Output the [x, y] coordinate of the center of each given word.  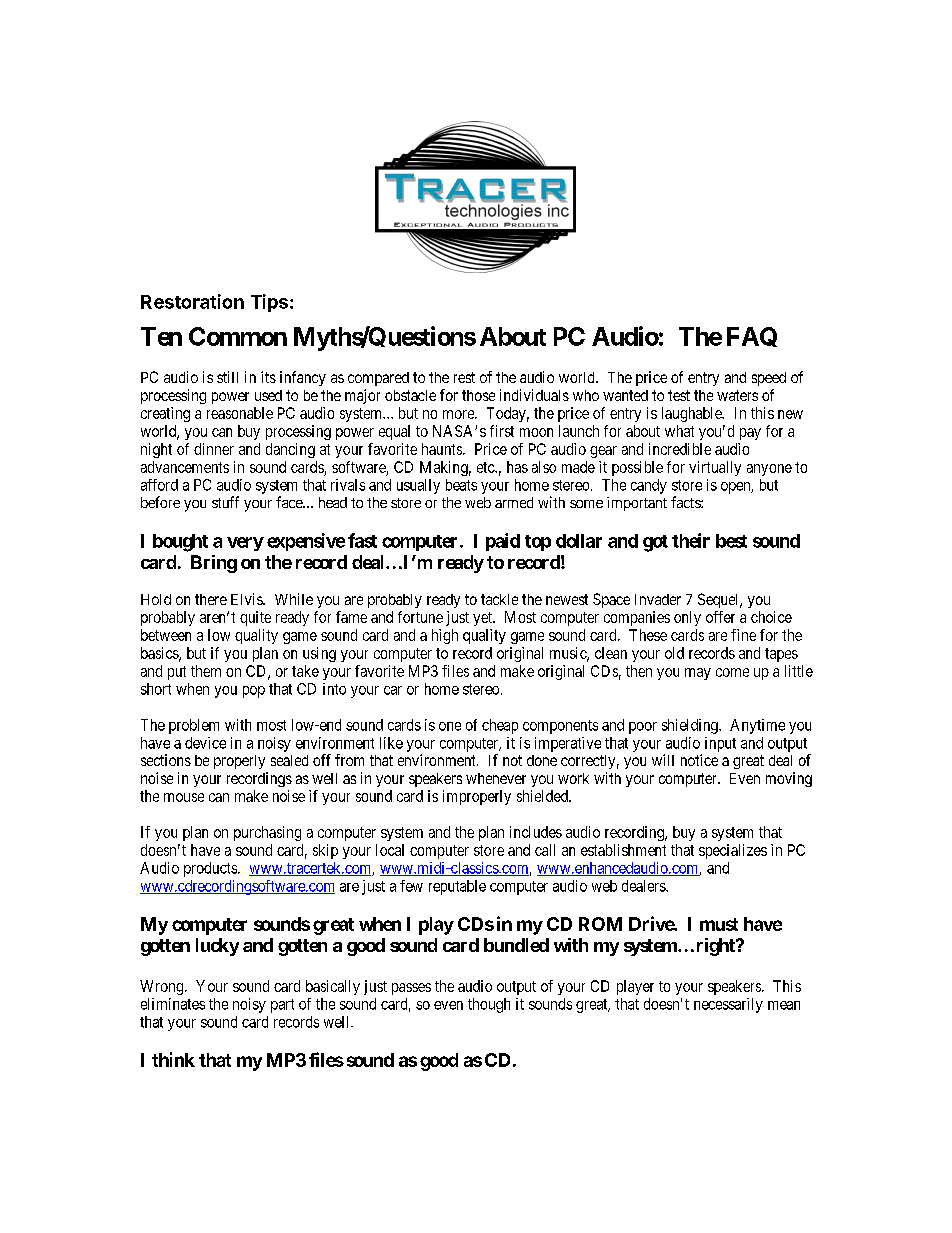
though [489, 1005]
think [173, 1059]
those [478, 395]
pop [254, 692]
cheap [500, 726]
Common [238, 336]
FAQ [752, 337]
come [732, 672]
